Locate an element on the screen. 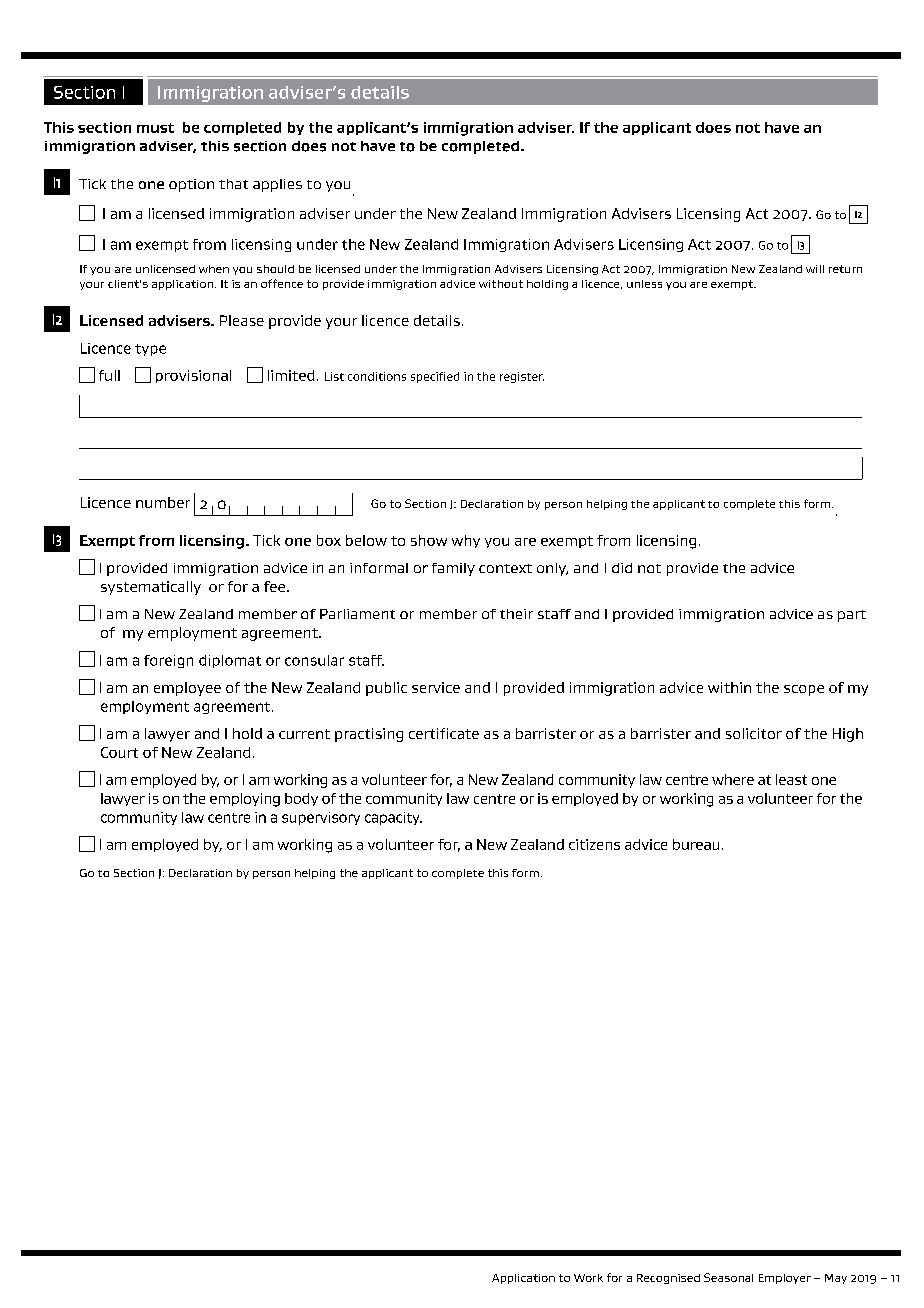 The image size is (924, 1308). without is located at coordinates (501, 284).
